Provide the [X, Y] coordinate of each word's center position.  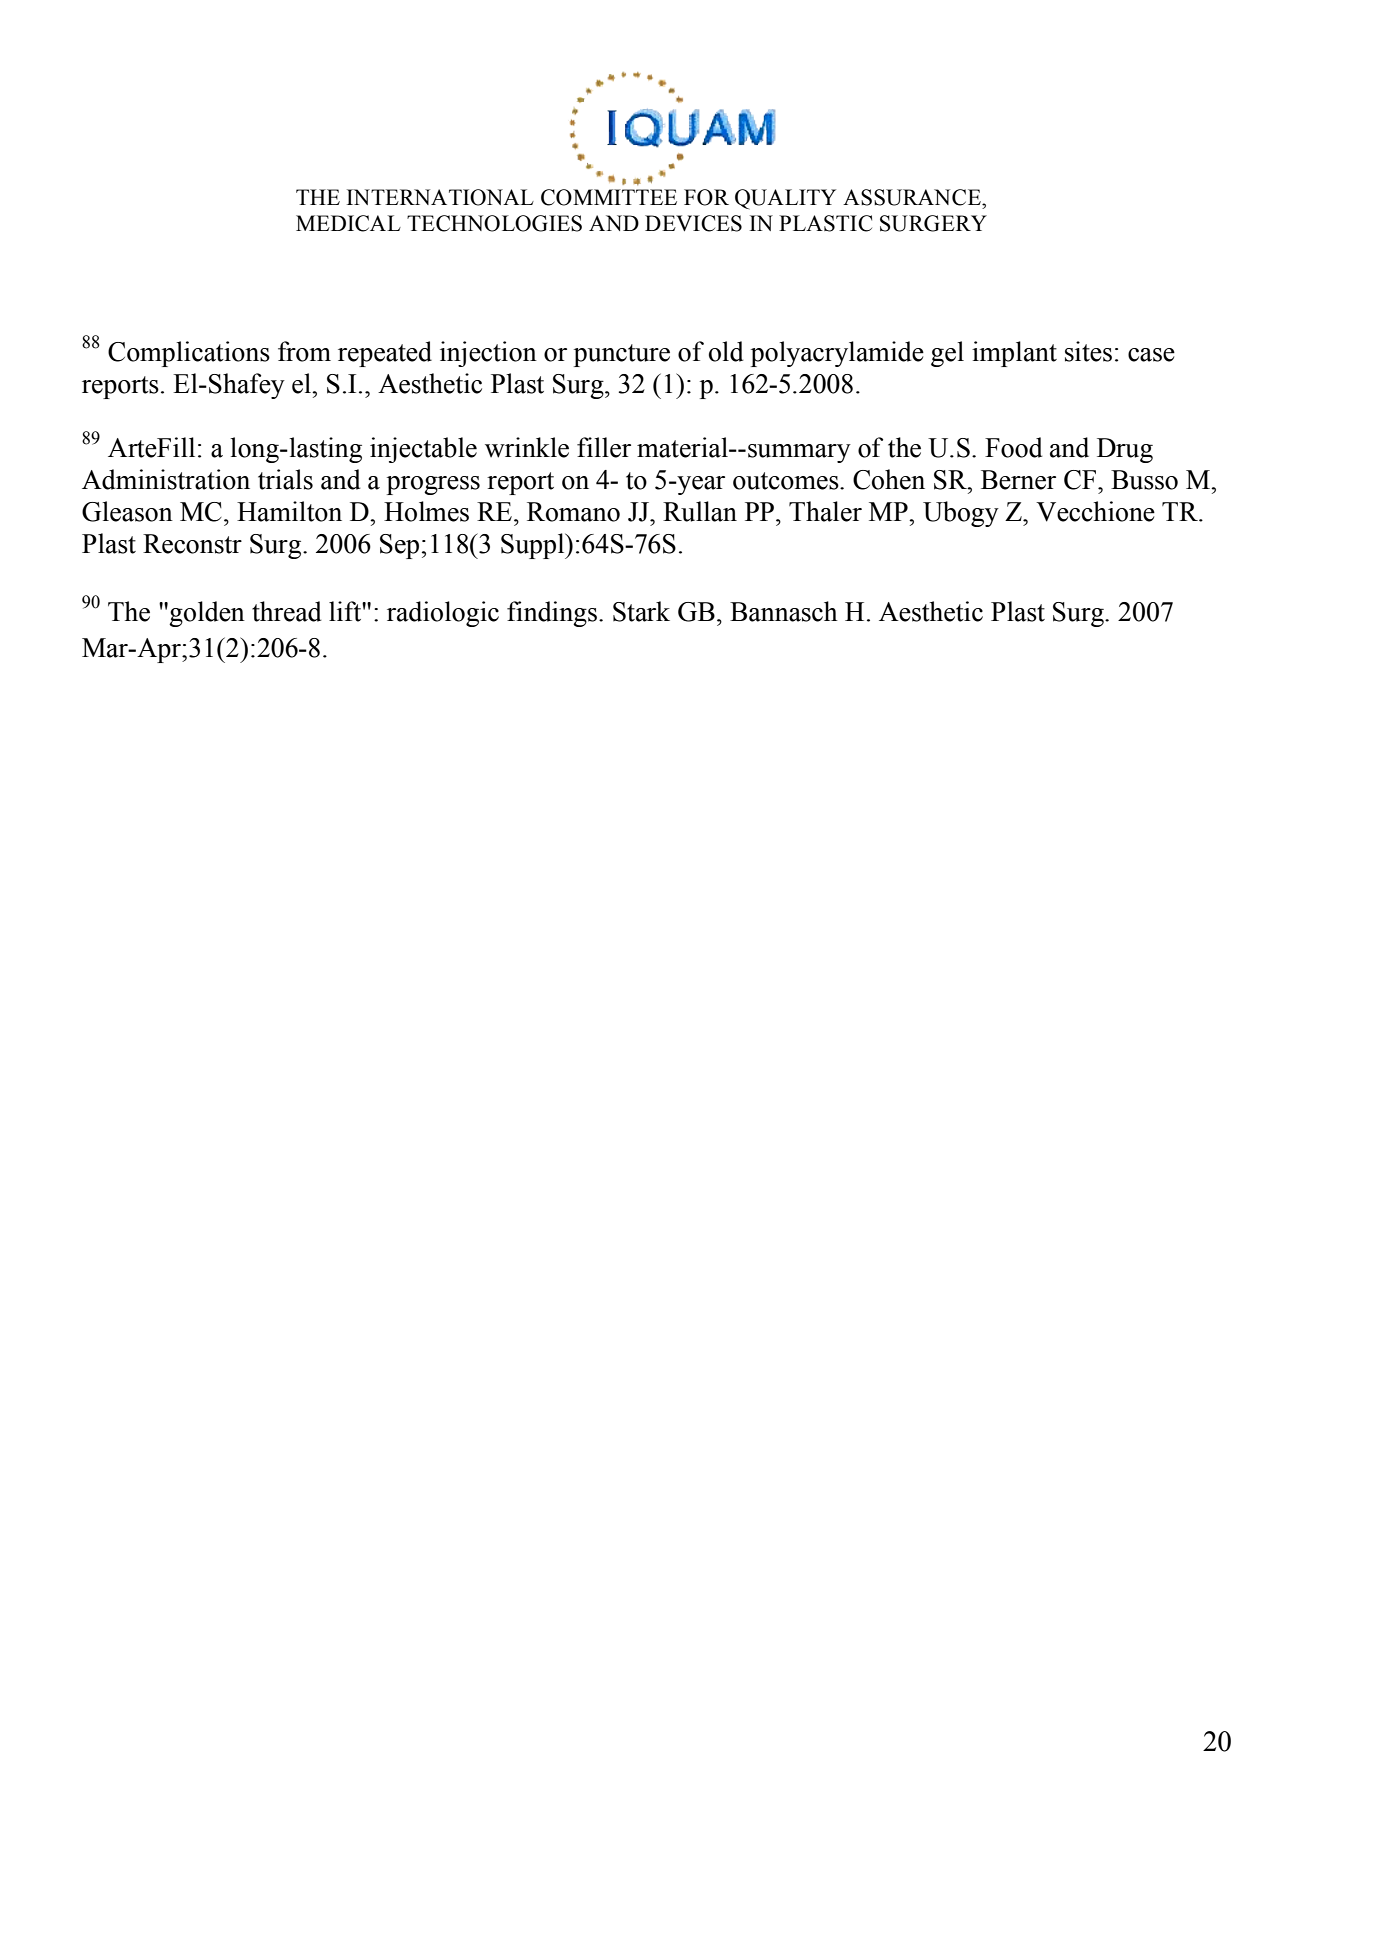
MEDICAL [348, 223]
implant [1014, 354]
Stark [641, 611]
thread [286, 611]
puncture [622, 355]
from [304, 351]
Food [1013, 447]
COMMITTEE [609, 197]
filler [604, 447]
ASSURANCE [913, 197]
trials [285, 479]
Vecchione [1095, 511]
